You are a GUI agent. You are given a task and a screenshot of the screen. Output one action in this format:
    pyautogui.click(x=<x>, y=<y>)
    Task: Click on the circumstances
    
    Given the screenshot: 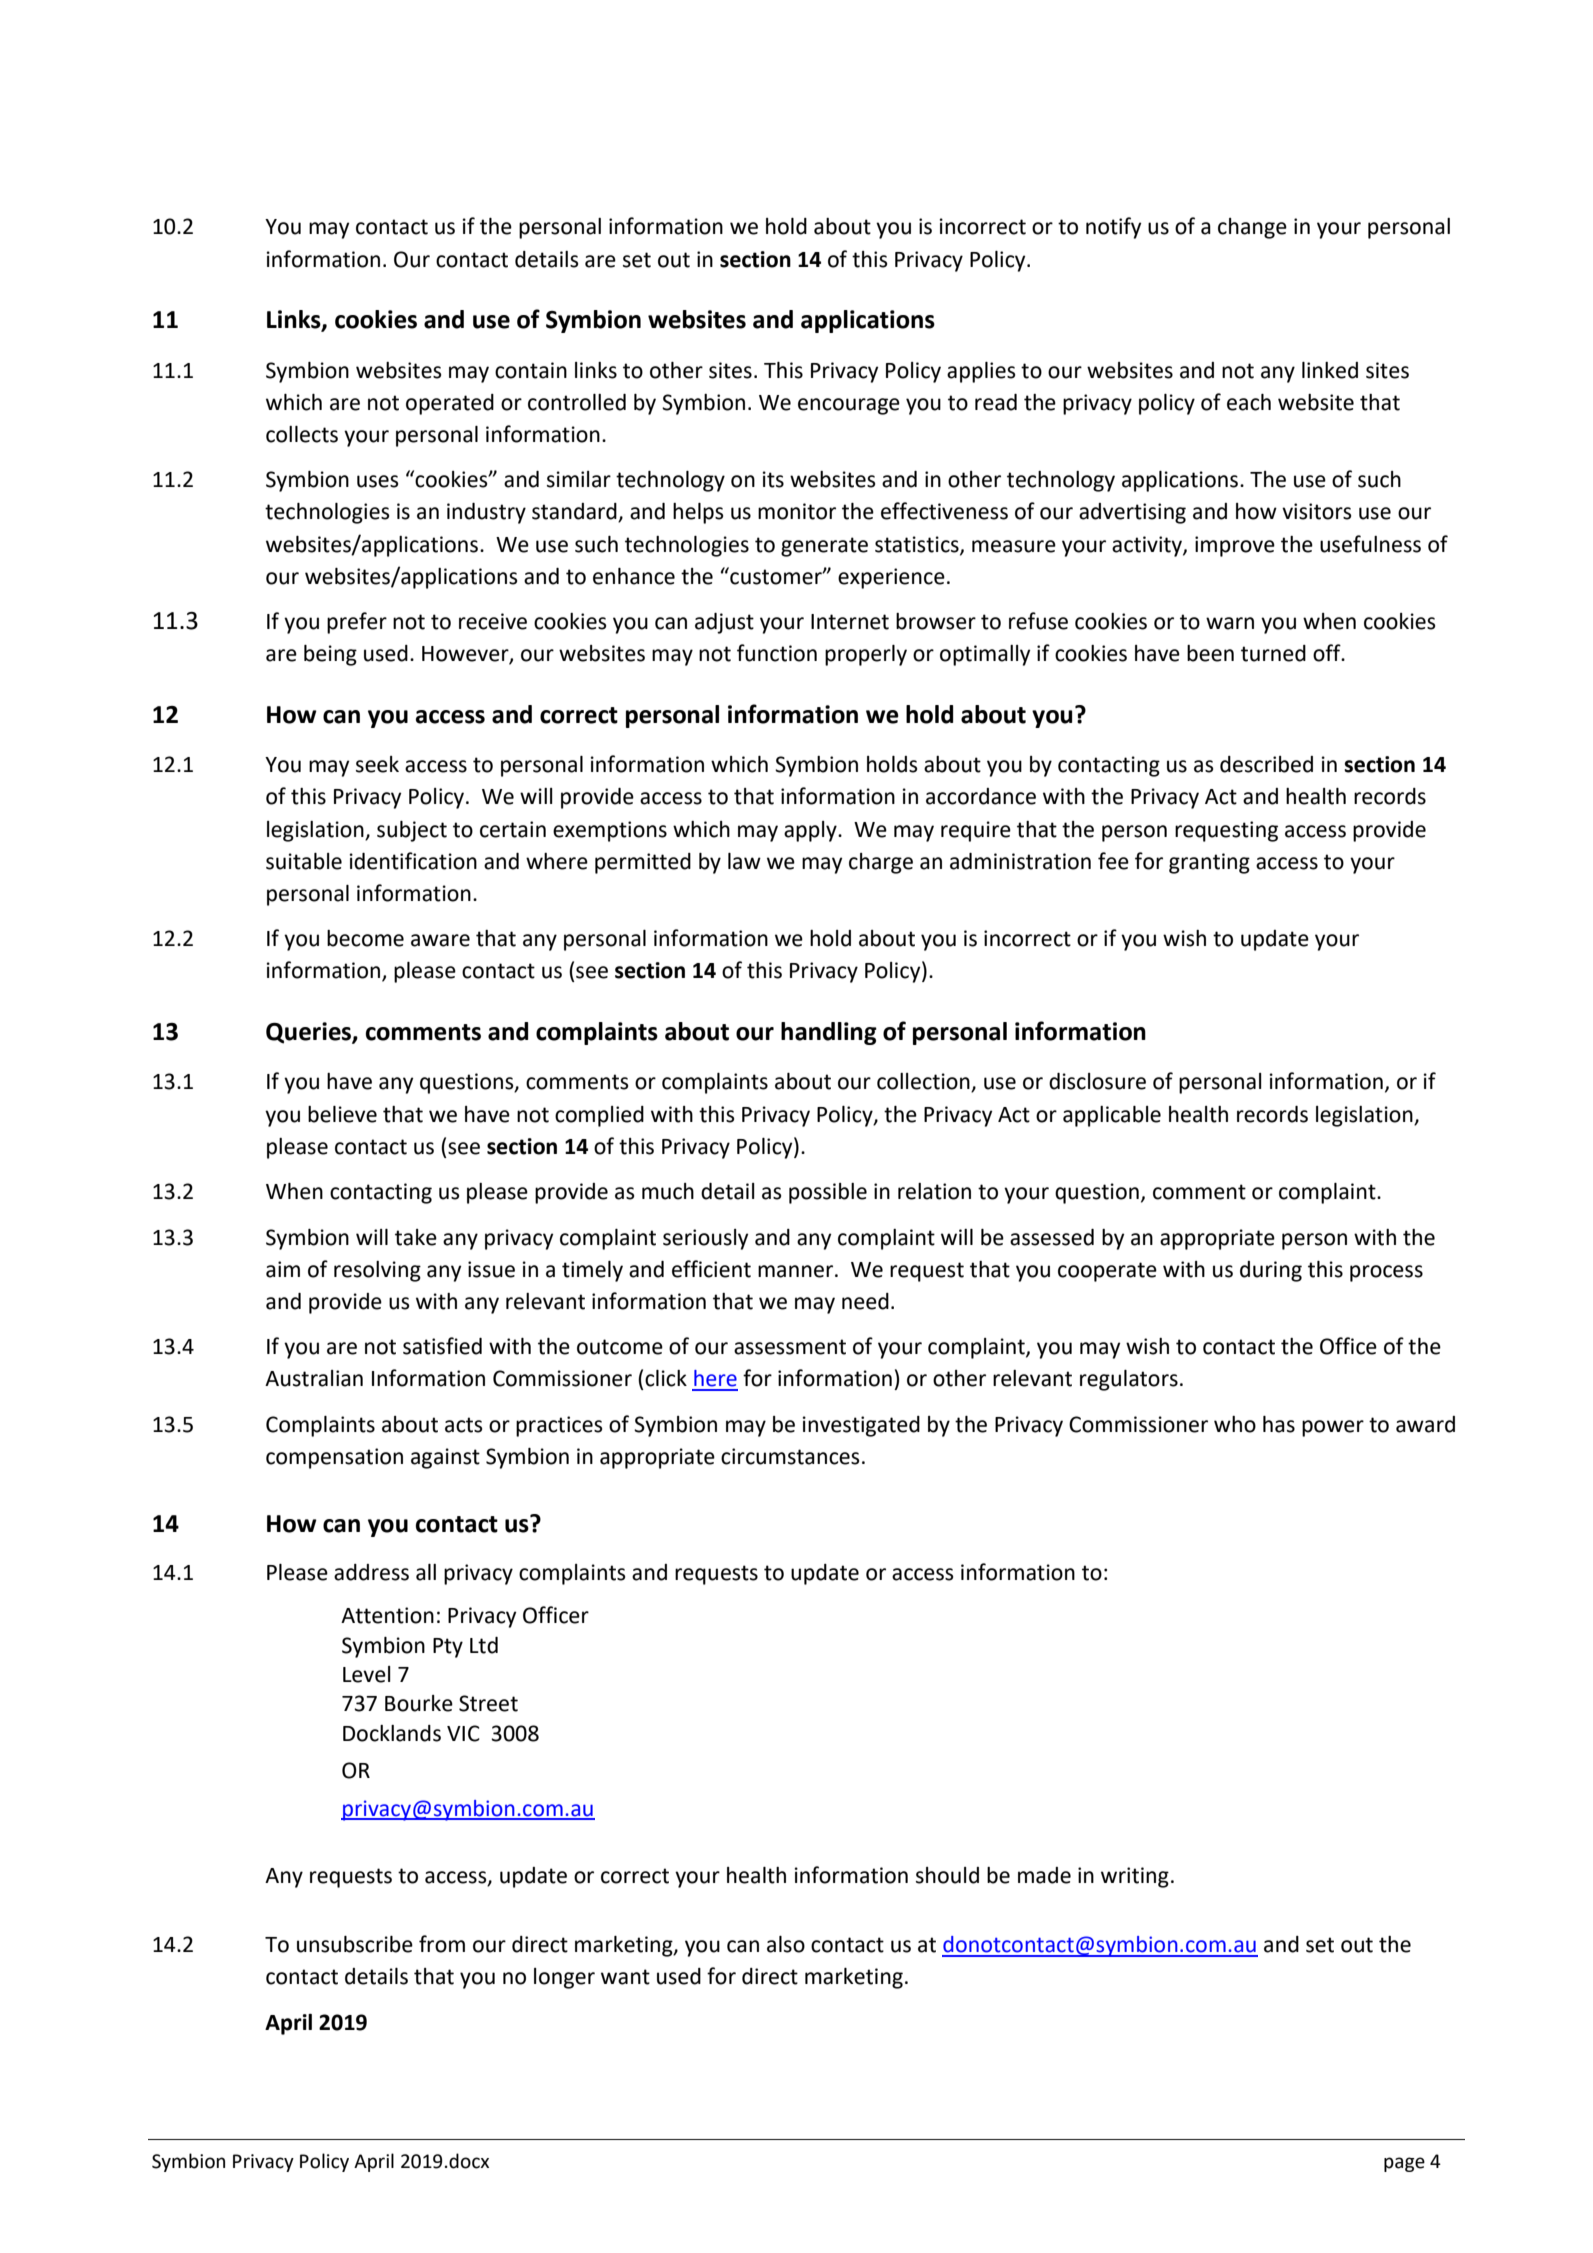 What is the action you would take?
    pyautogui.click(x=790, y=1456)
